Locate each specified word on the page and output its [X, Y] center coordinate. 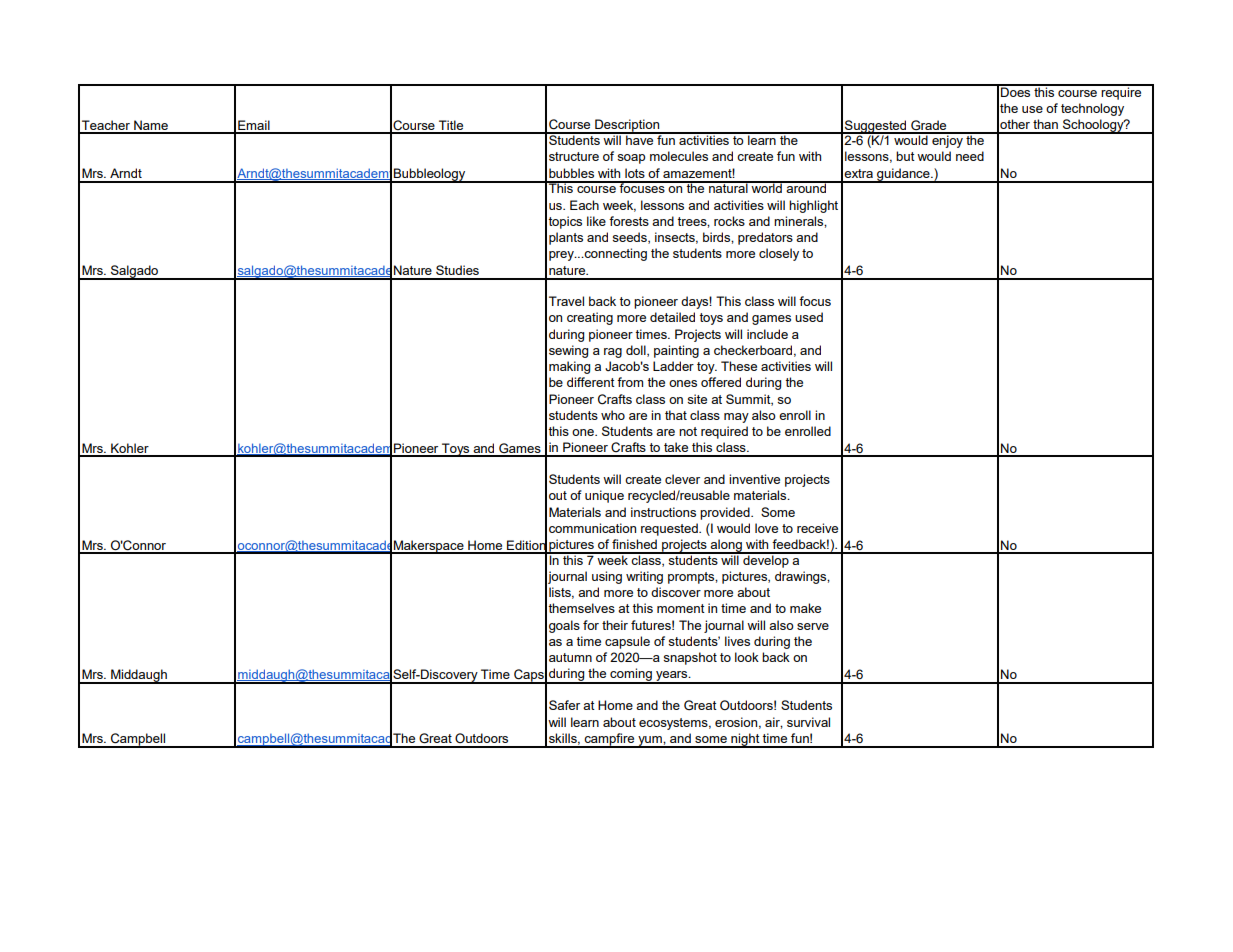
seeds [630, 238]
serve [813, 626]
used [809, 317]
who [613, 415]
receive [817, 528]
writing [644, 577]
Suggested [876, 127]
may [736, 418]
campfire [609, 740]
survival [808, 722]
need [970, 156]
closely [779, 254]
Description [627, 126]
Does [1016, 91]
